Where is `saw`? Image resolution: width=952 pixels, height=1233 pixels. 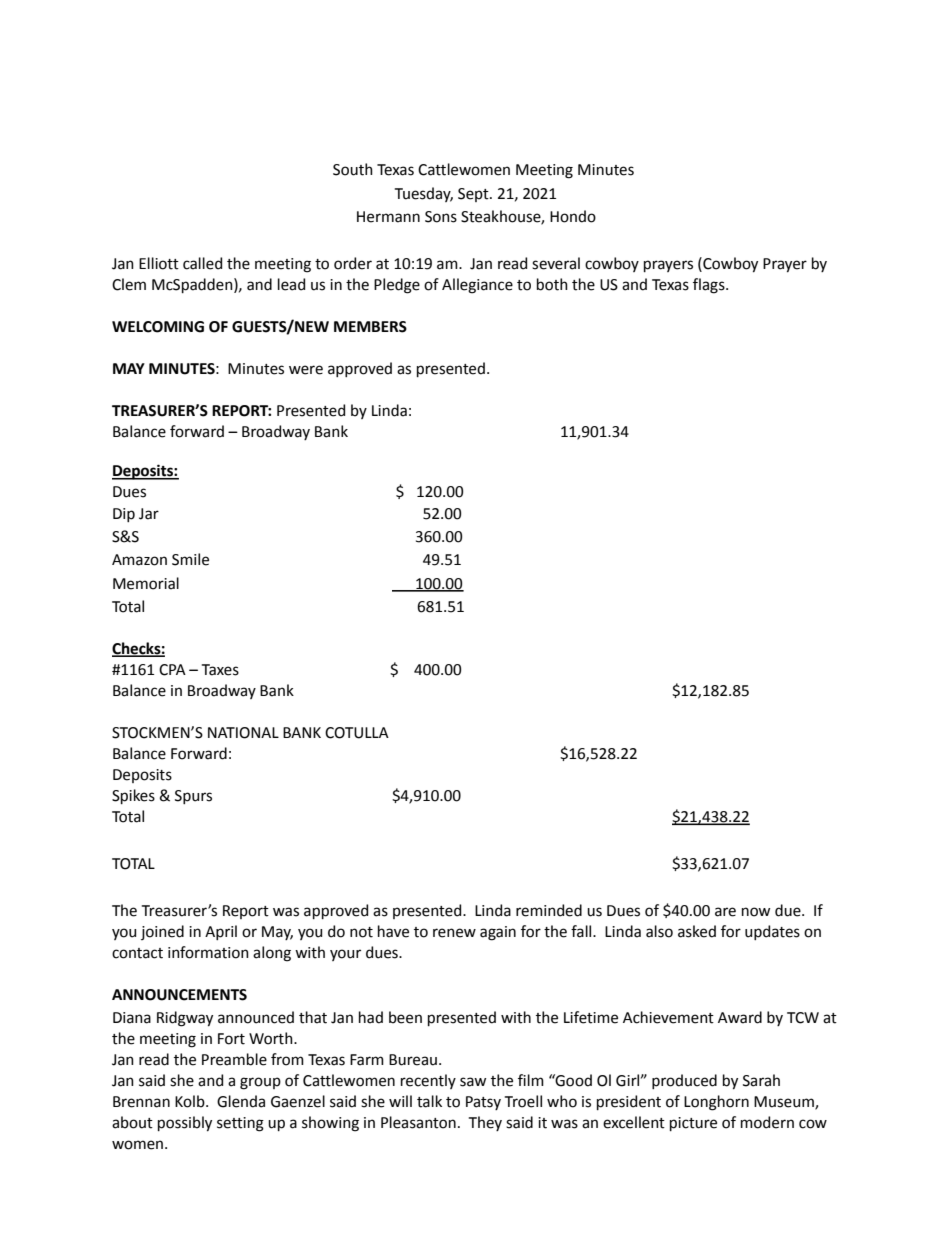
saw is located at coordinates (473, 1082).
